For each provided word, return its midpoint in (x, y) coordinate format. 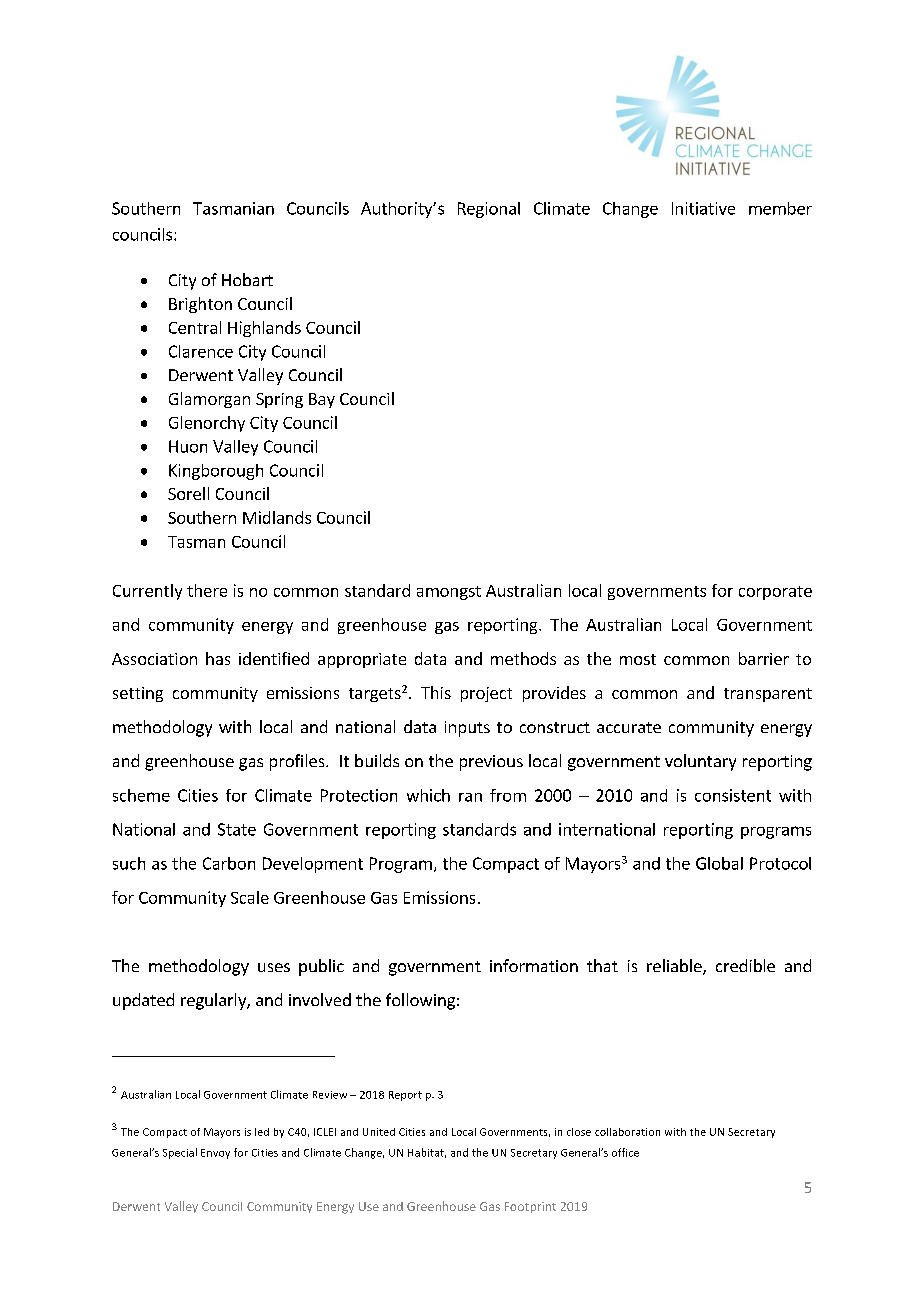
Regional (489, 210)
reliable (675, 967)
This (436, 692)
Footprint (530, 1207)
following (420, 1001)
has (218, 658)
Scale (250, 897)
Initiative (703, 208)
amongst (449, 593)
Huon (188, 446)
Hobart (247, 279)
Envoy (215, 1154)
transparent (768, 695)
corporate (775, 593)
